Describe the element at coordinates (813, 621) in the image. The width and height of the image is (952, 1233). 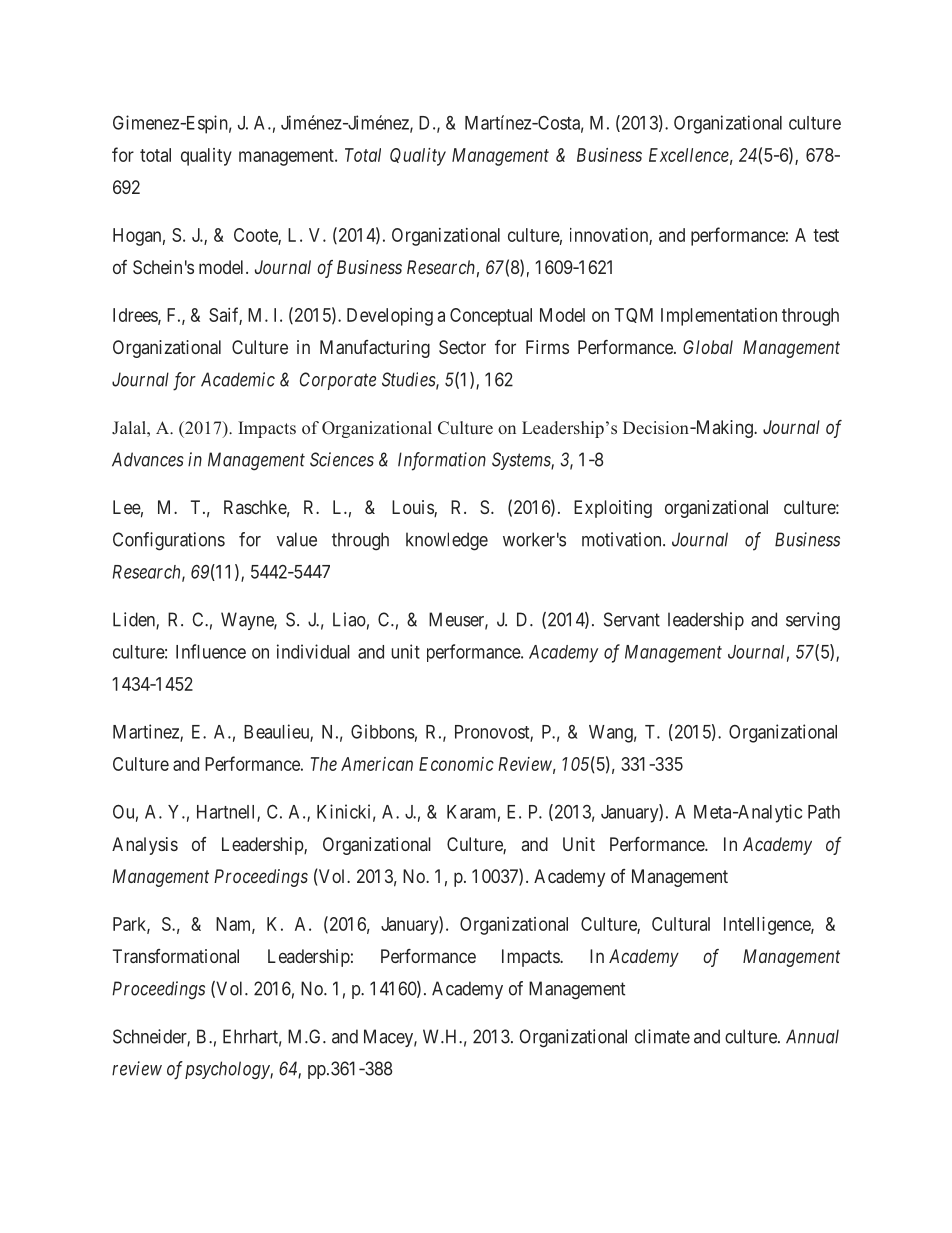
I see `serving` at that location.
